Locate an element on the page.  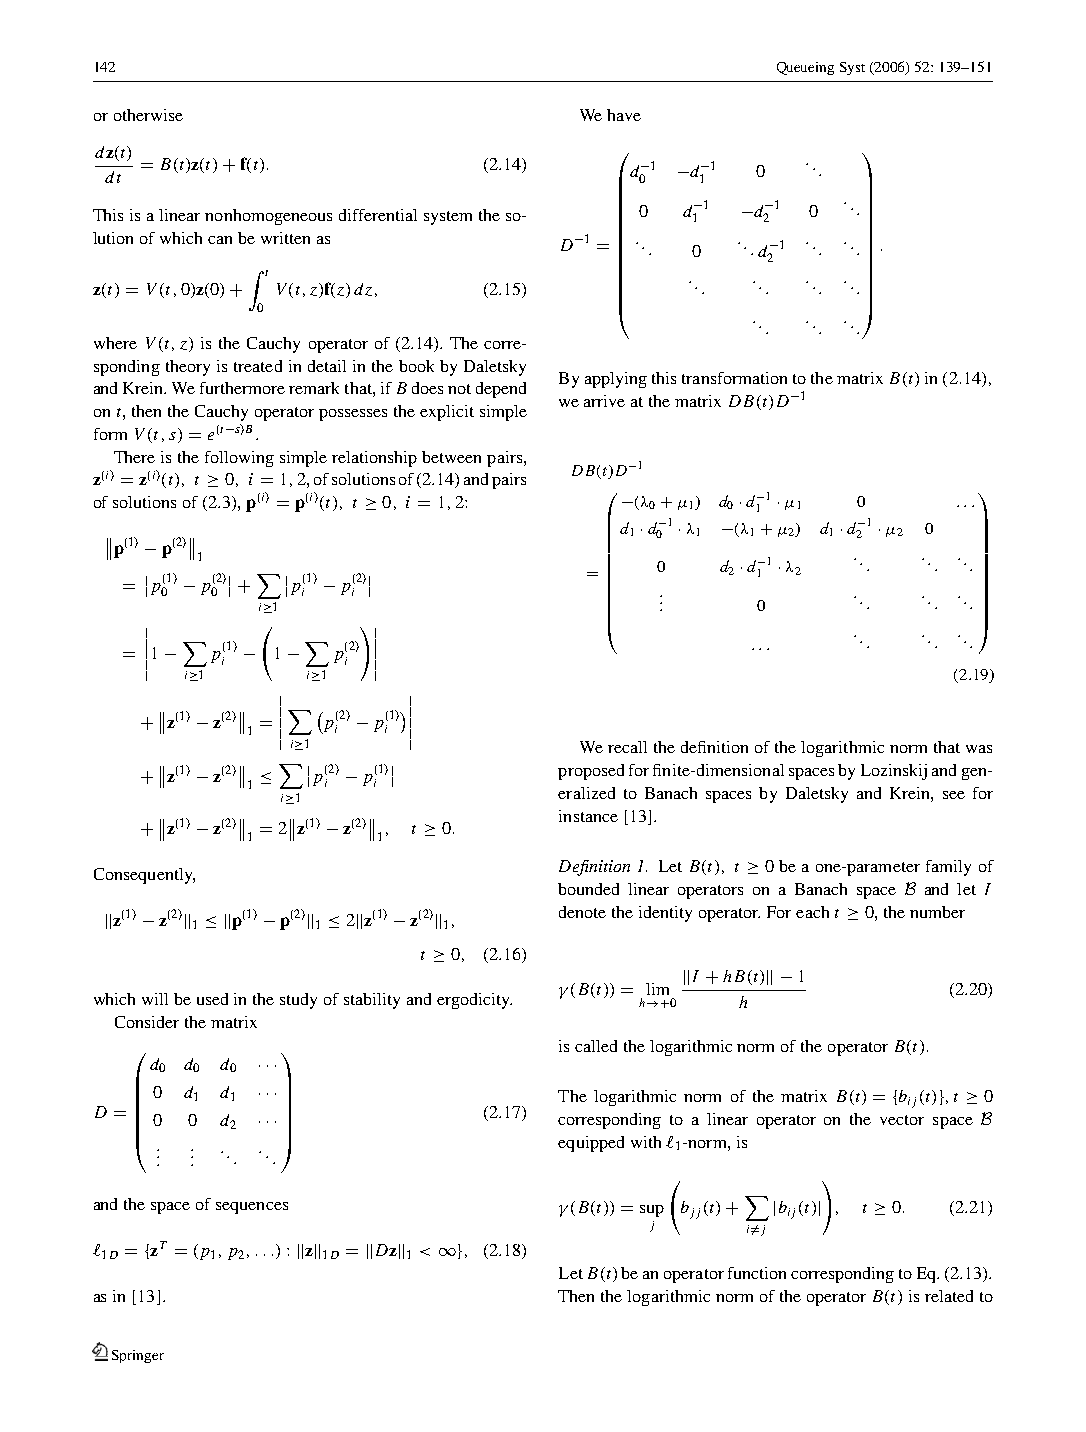
have is located at coordinates (624, 115).
